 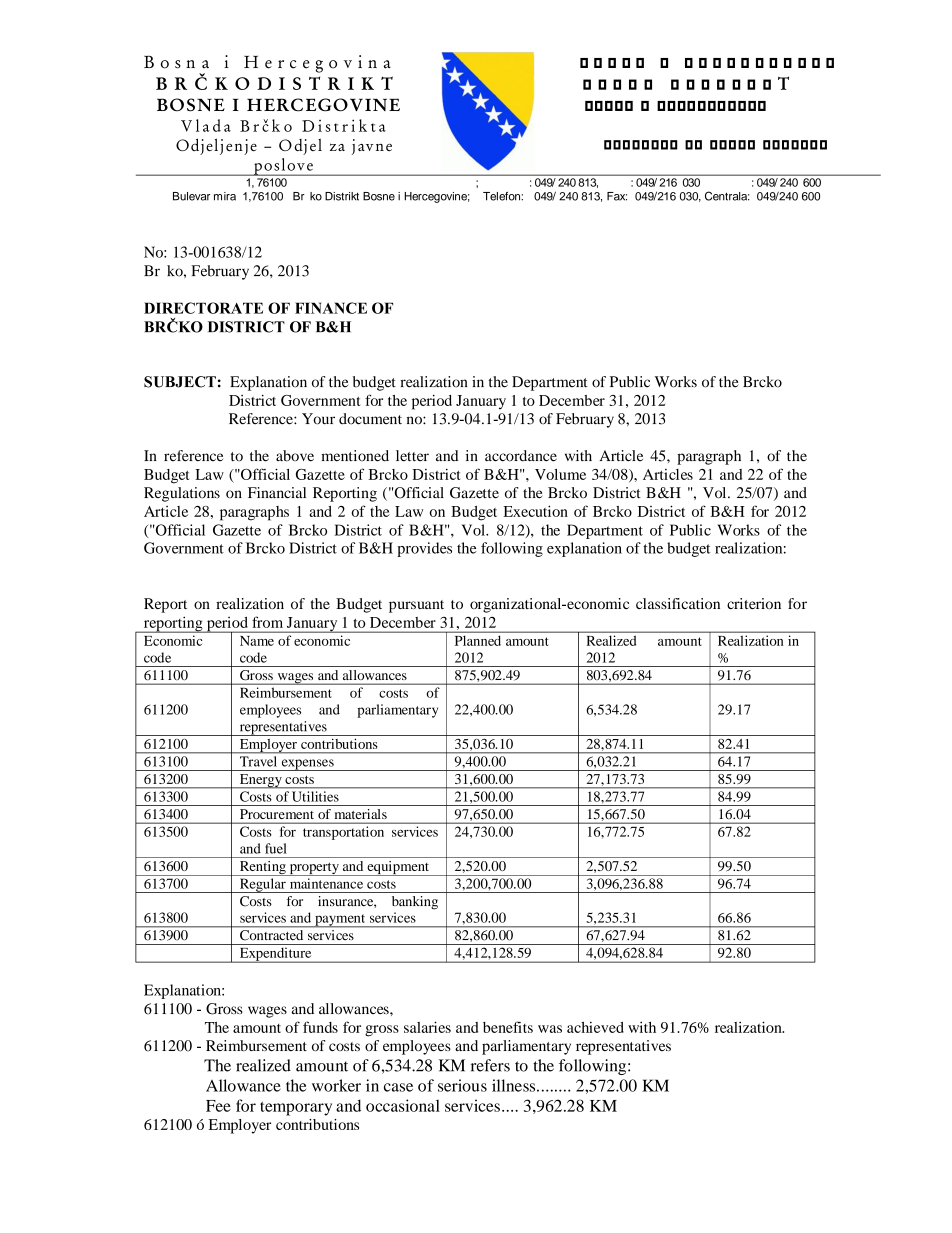 I want to click on Planned, so click(x=478, y=641).
